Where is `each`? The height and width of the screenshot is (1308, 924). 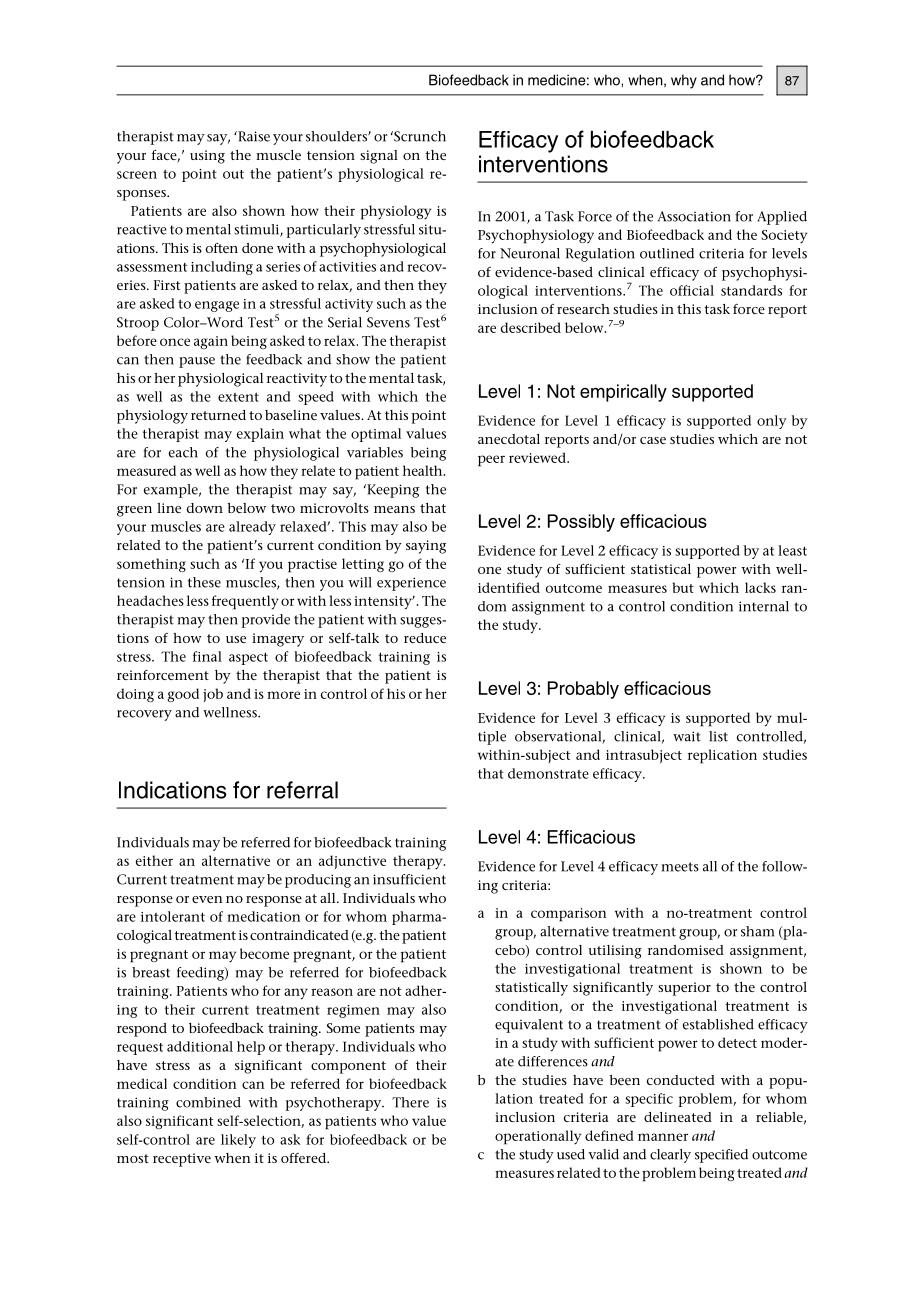 each is located at coordinates (183, 452).
